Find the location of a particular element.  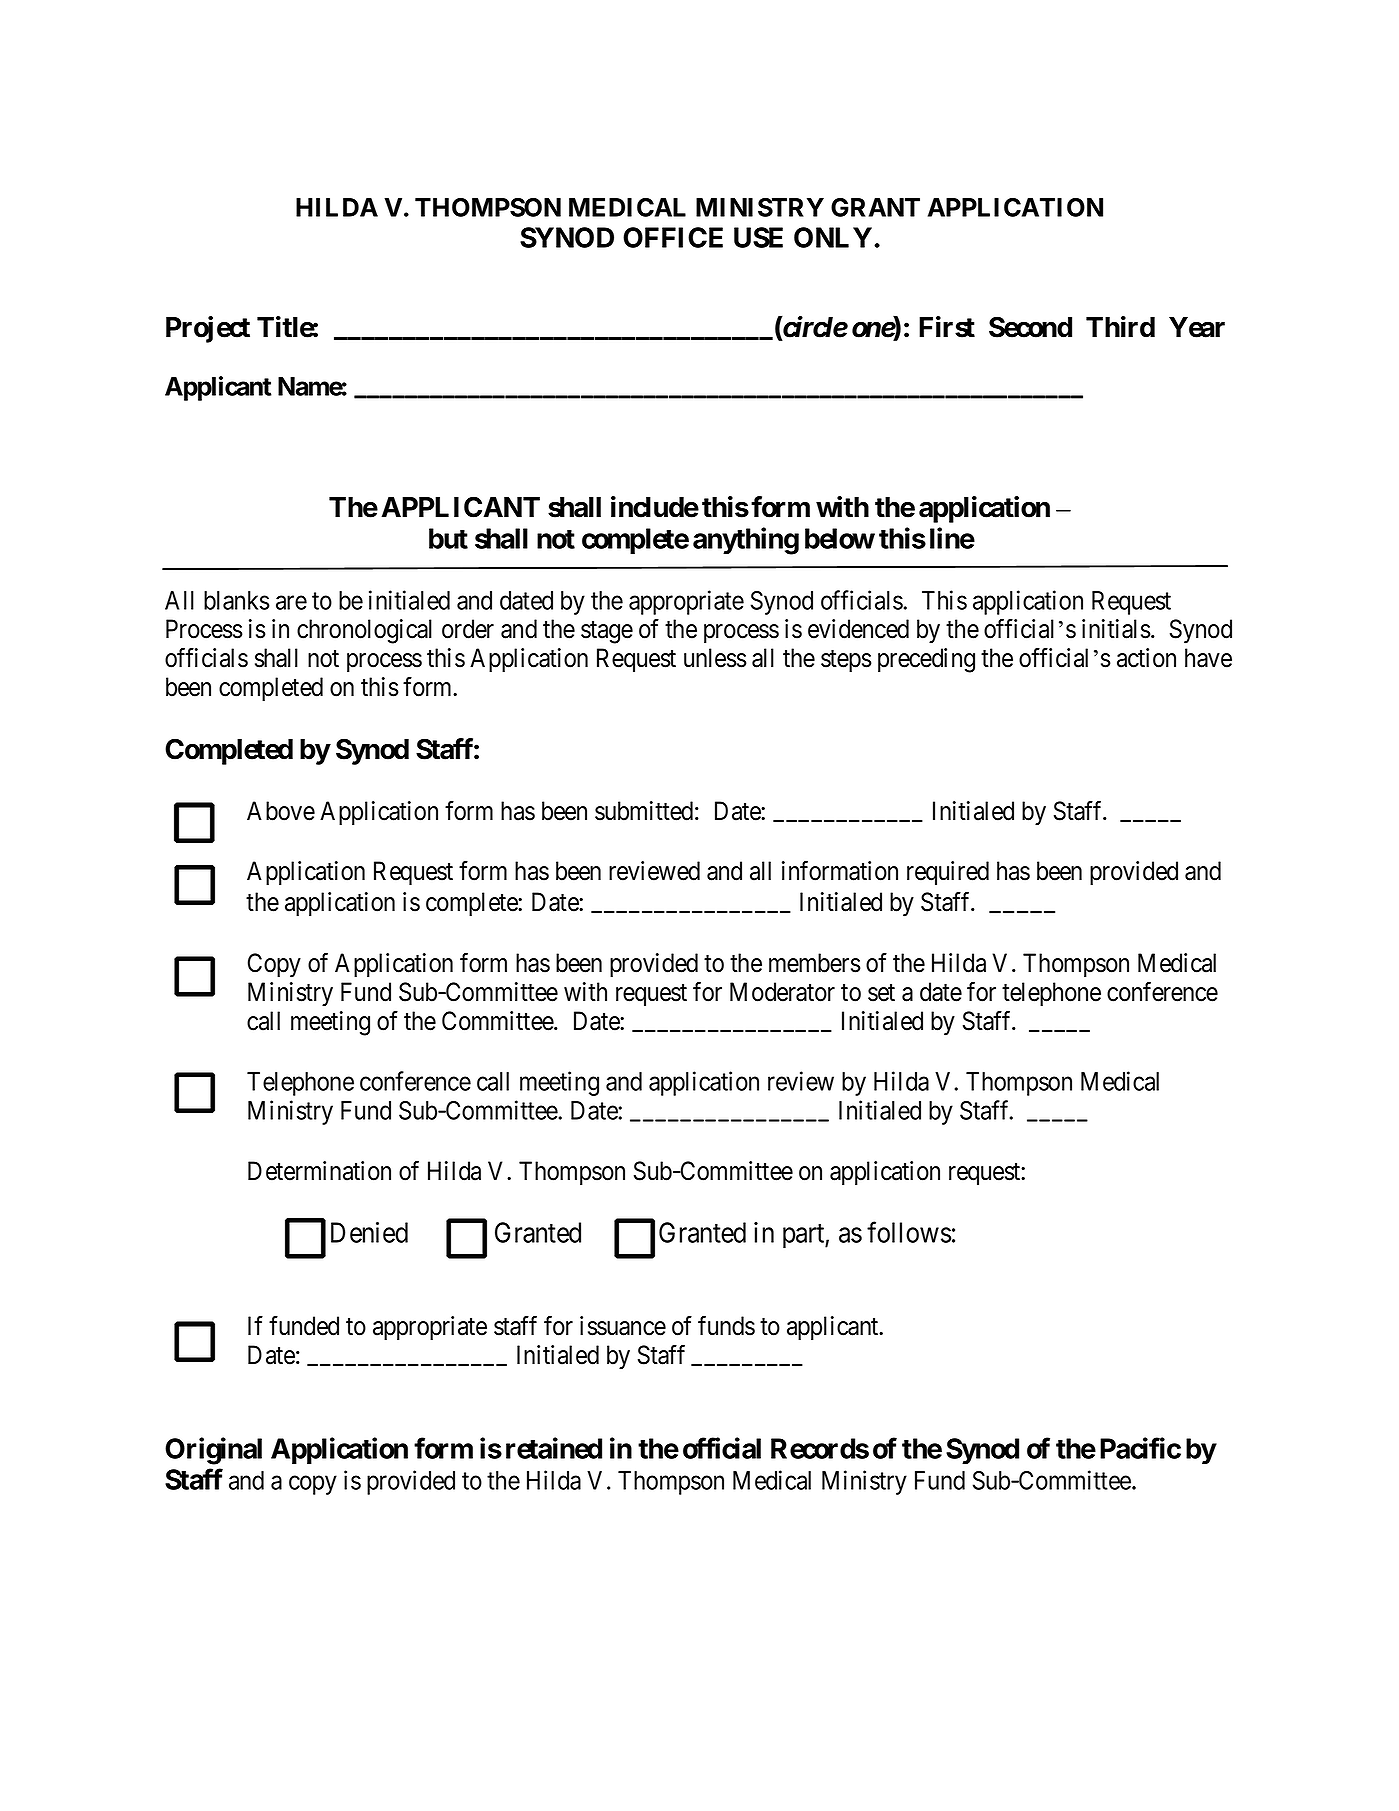

follows is located at coordinates (909, 1232).
